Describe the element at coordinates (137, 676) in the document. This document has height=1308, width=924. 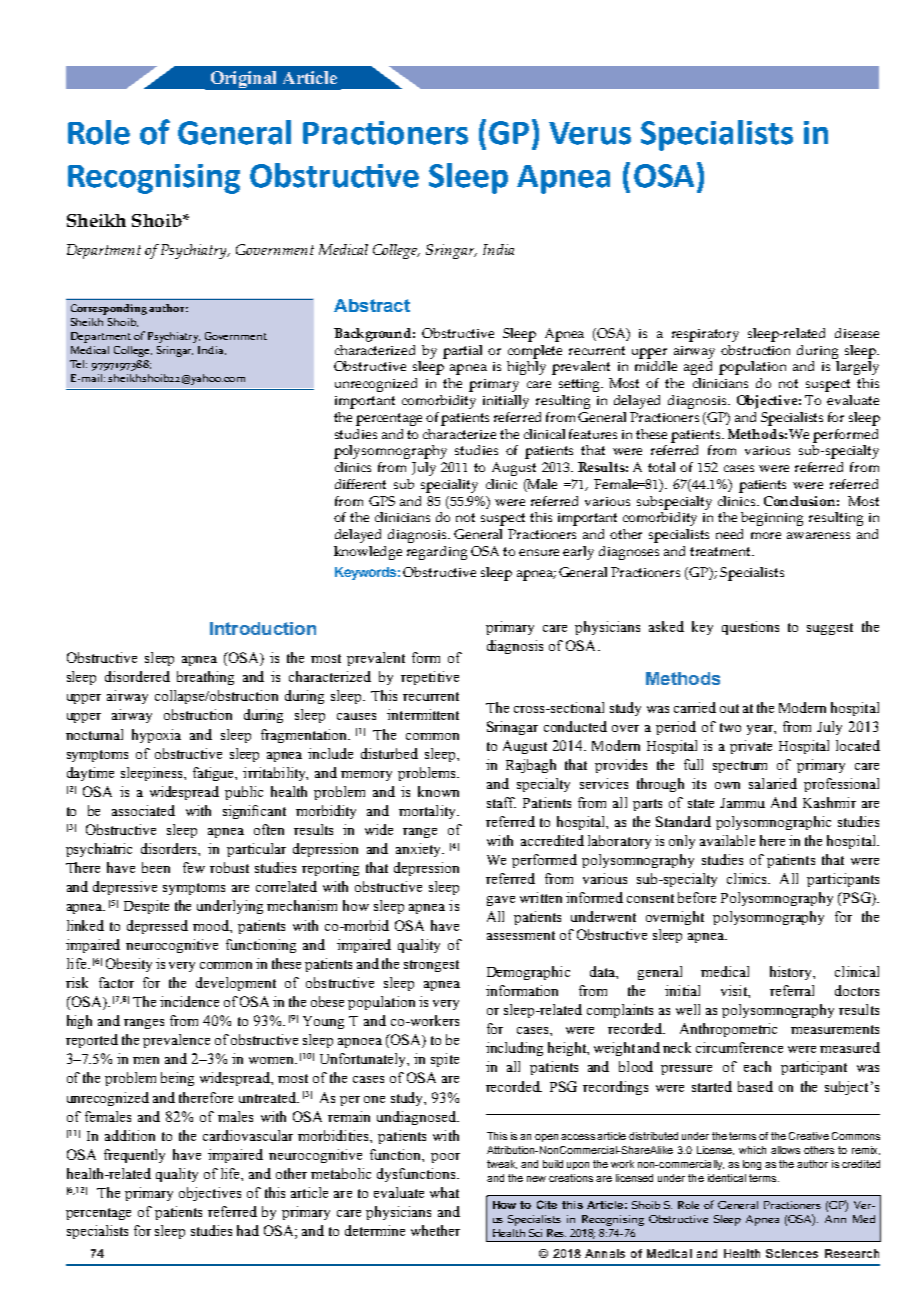
I see `disordered` at that location.
